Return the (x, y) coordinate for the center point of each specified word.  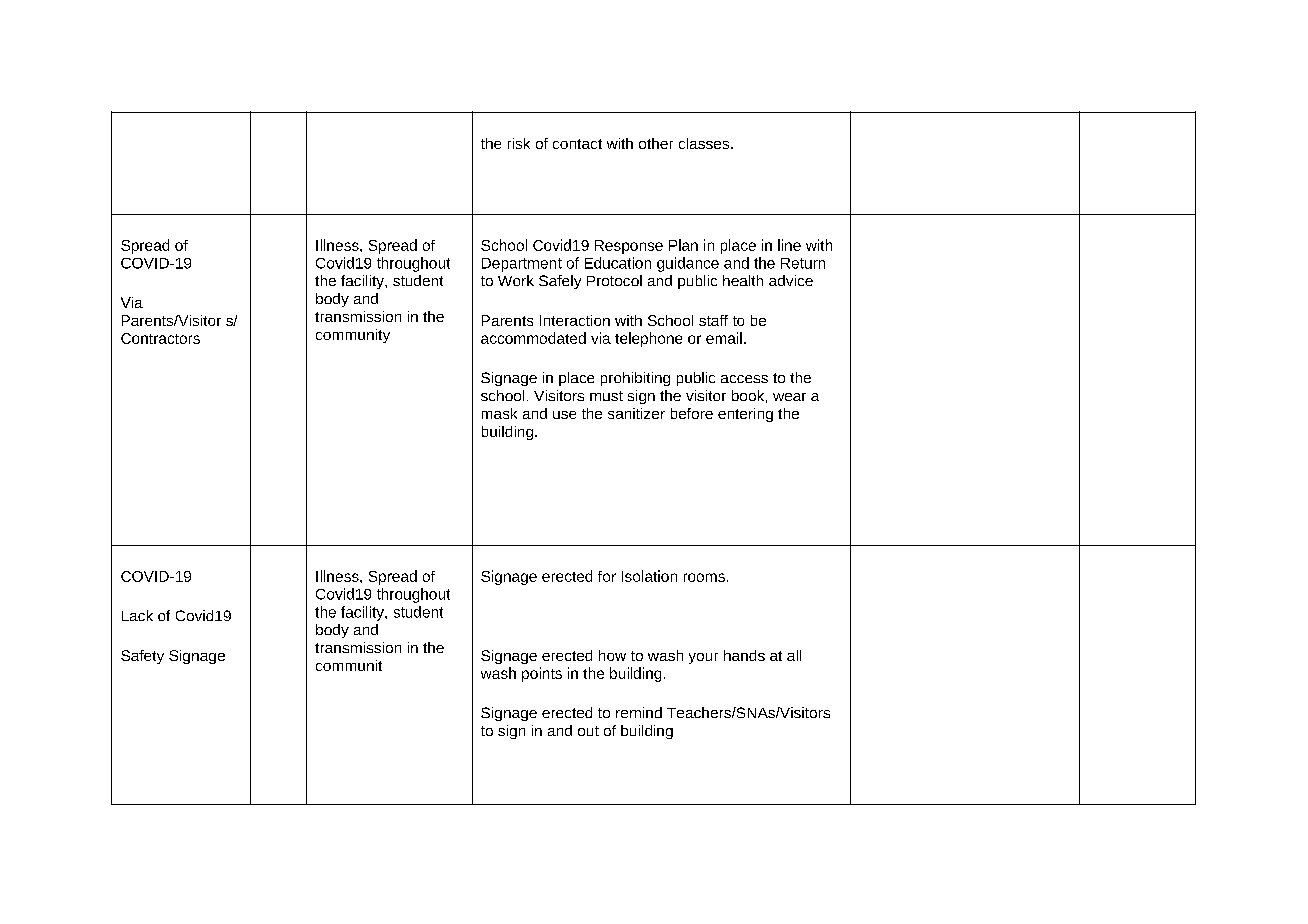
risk (519, 143)
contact (577, 144)
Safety (142, 657)
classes (705, 143)
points (542, 674)
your (703, 658)
